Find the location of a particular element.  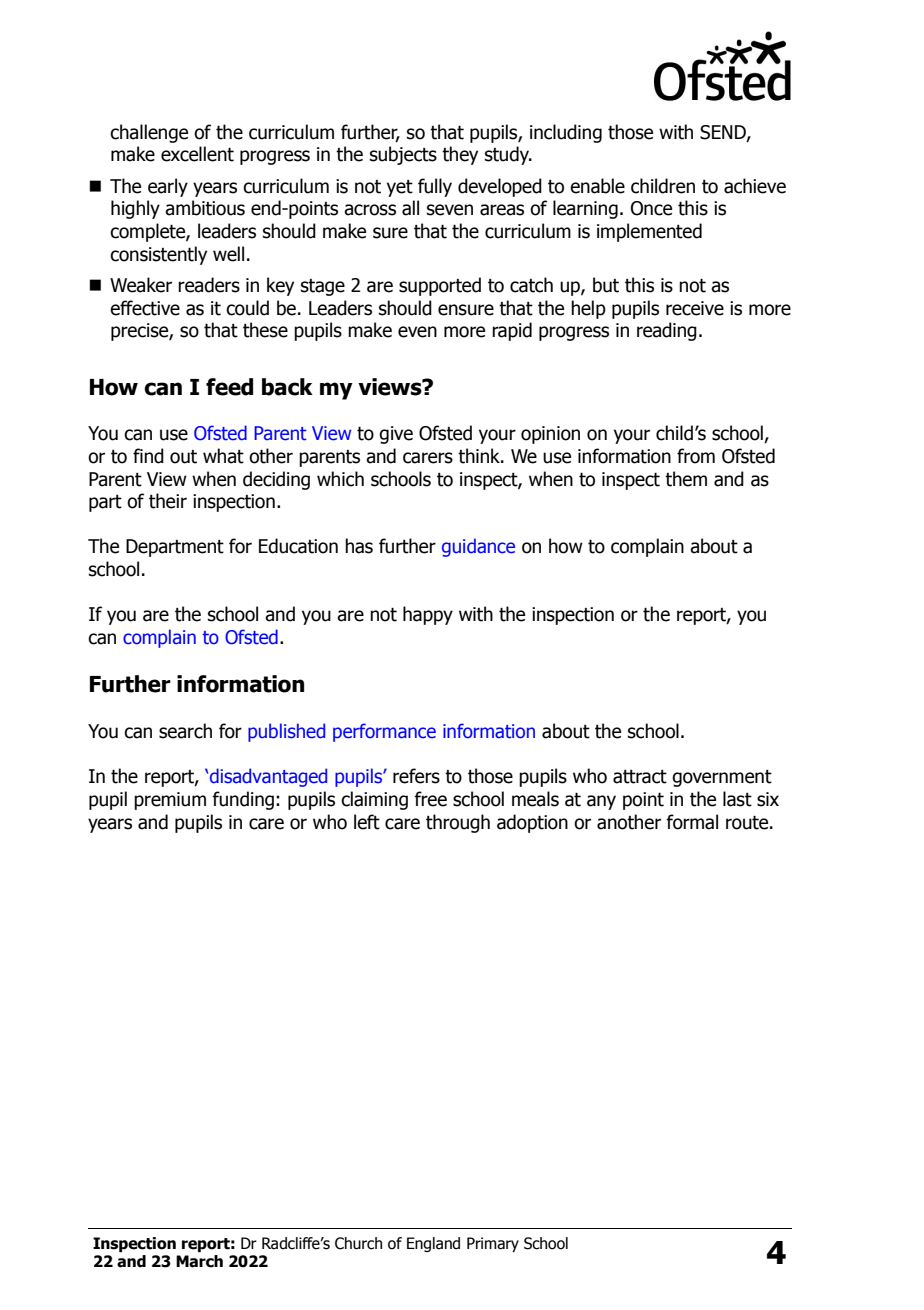

reading is located at coordinates (667, 331).
